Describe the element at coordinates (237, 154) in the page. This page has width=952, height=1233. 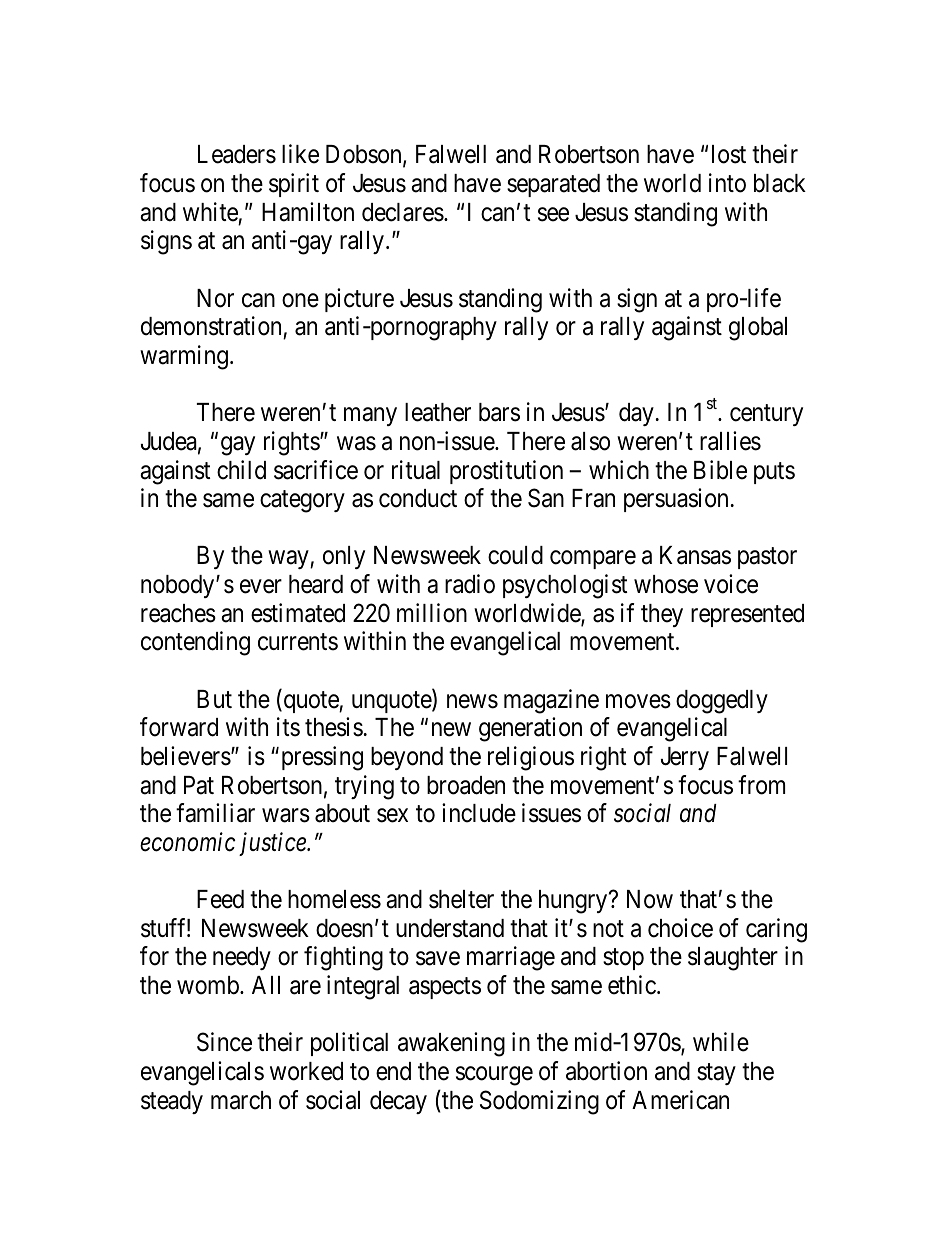
I see `Leaders` at that location.
